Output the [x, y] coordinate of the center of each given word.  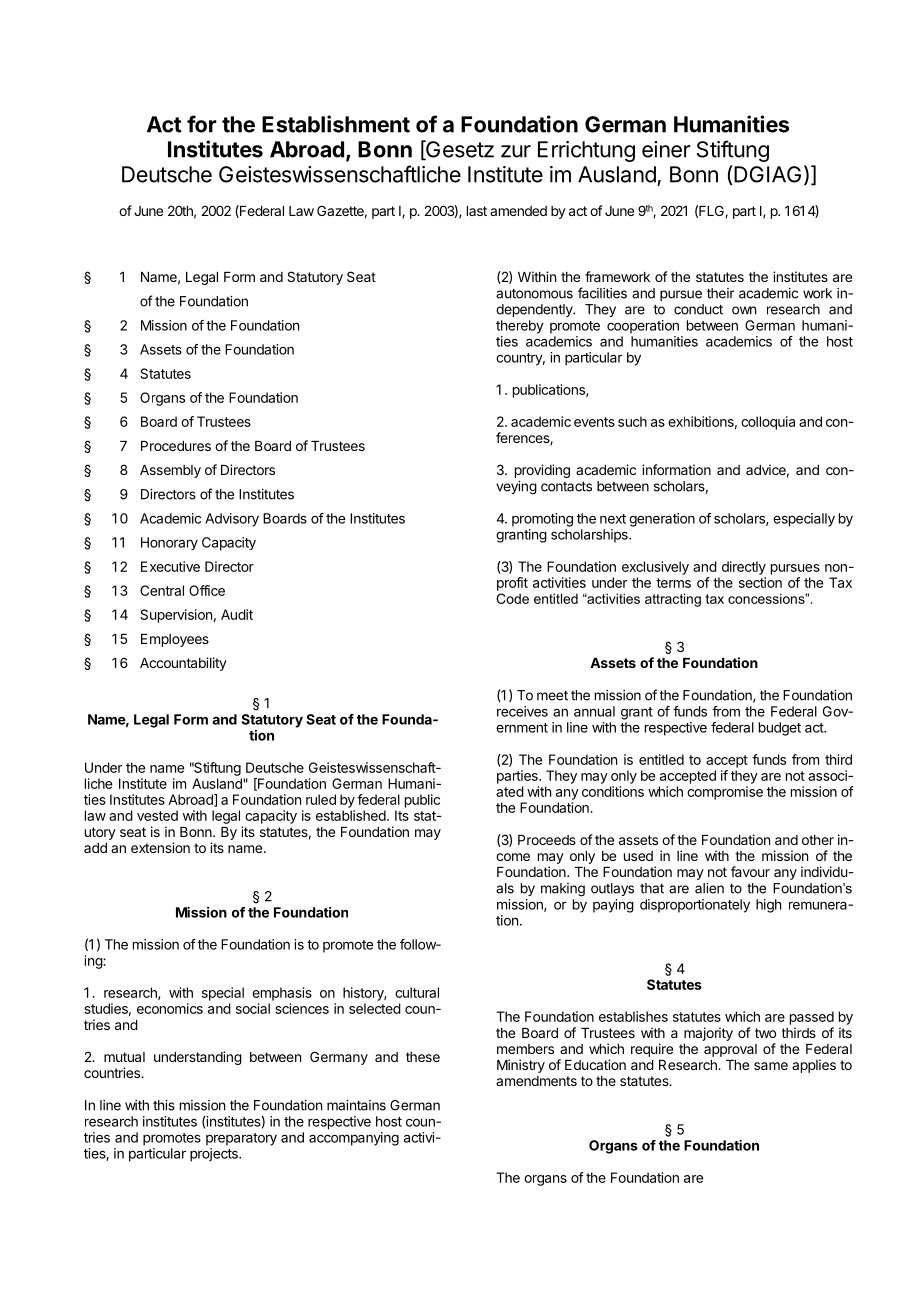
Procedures [176, 446]
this [164, 1105]
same [771, 1066]
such [632, 421]
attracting [673, 600]
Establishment [336, 124]
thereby [520, 327]
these [423, 1057]
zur [516, 151]
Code [512, 598]
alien [709, 888]
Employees [175, 640]
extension [160, 847]
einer [666, 149]
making [563, 890]
